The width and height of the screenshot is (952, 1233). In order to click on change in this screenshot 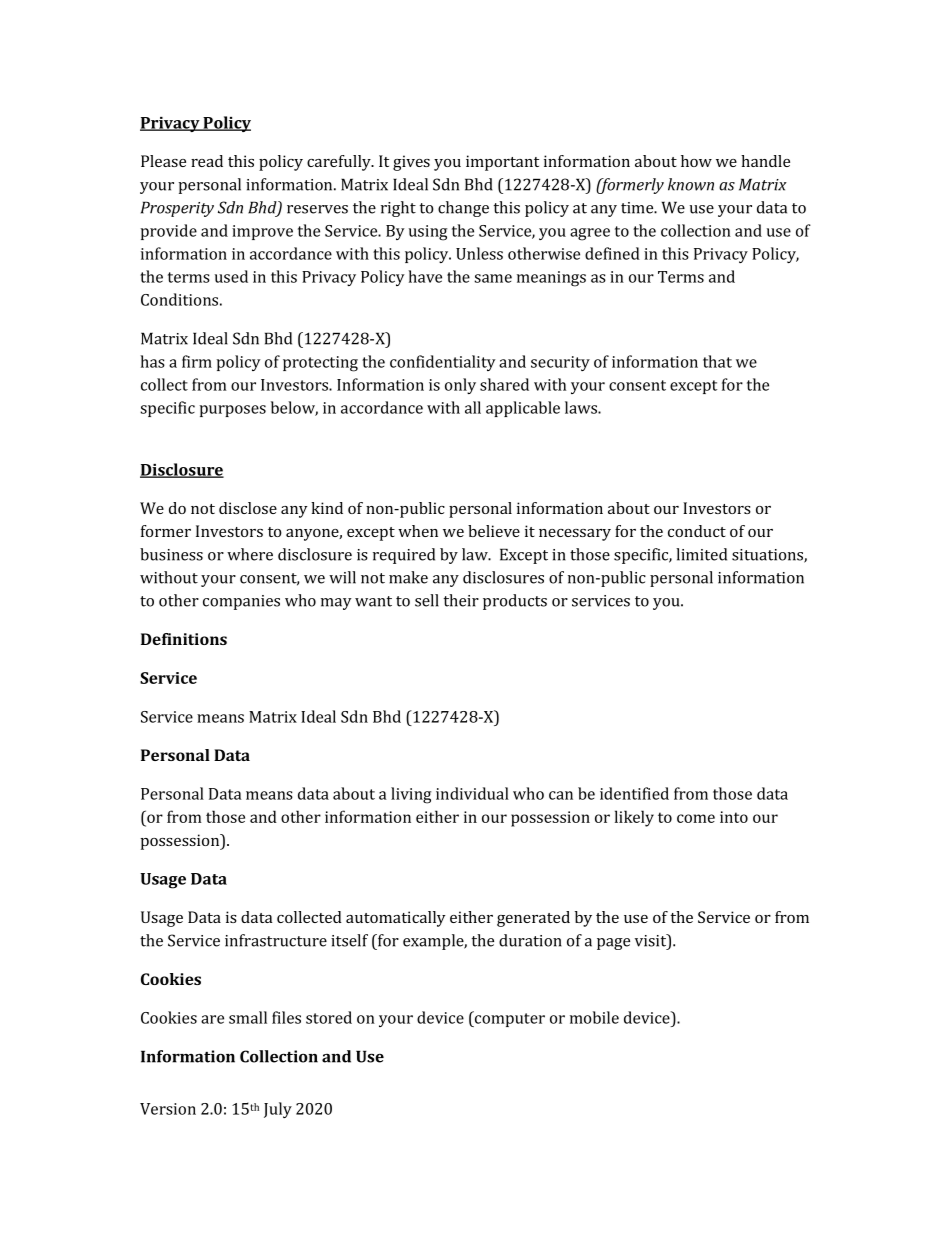, I will do `click(463, 209)`.
